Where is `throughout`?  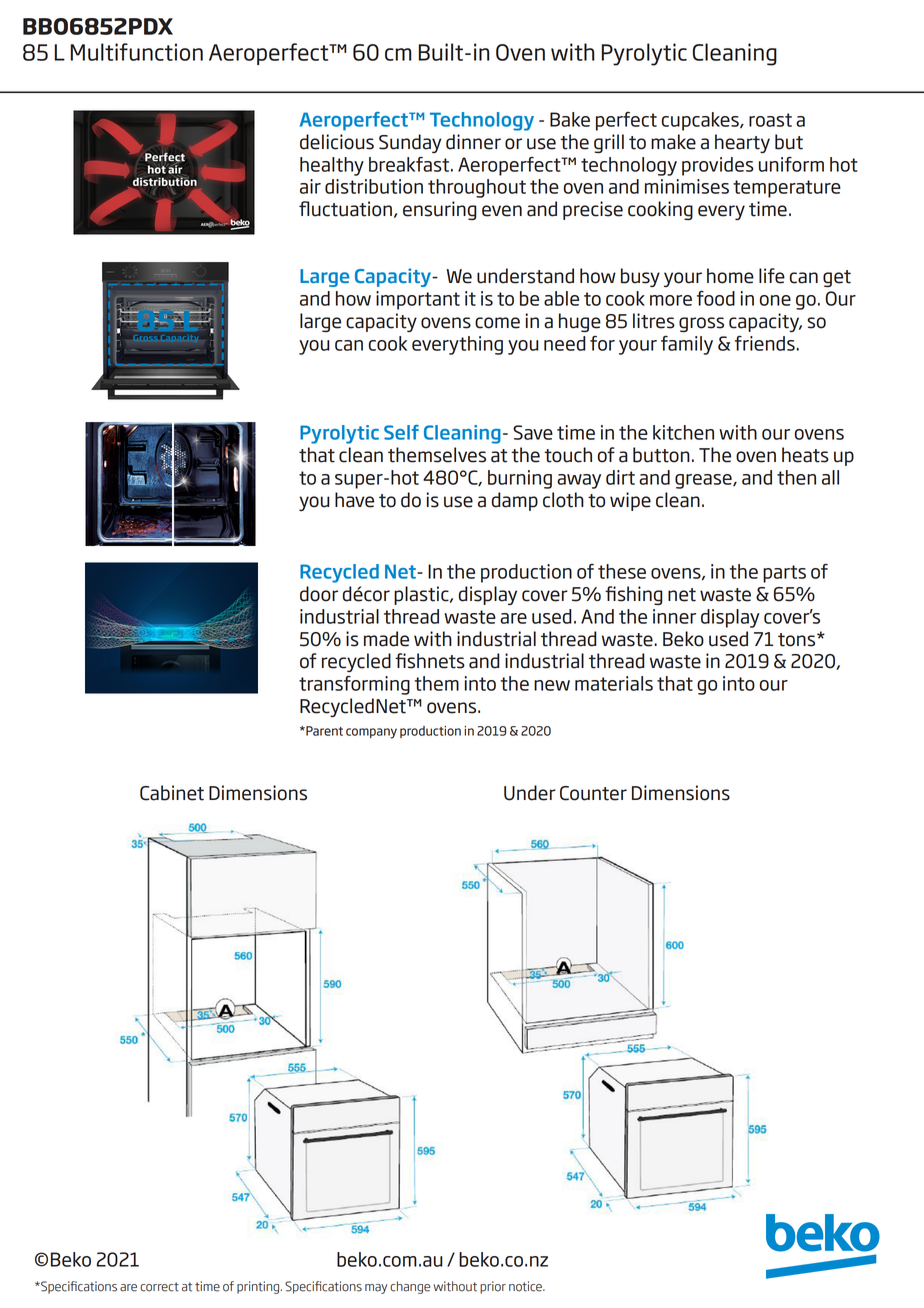 throughout is located at coordinates (477, 188).
